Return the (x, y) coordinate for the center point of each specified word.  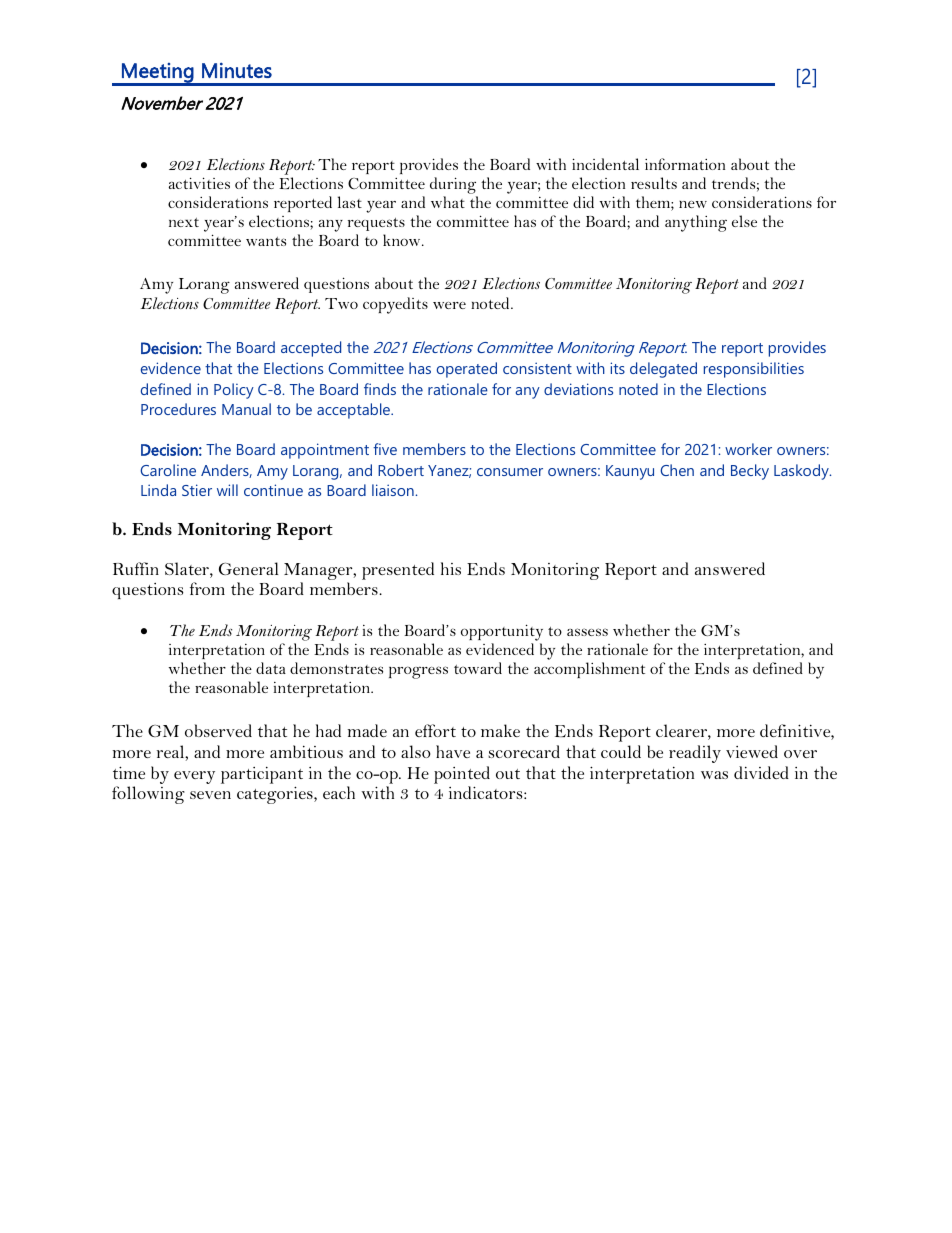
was (714, 775)
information (685, 164)
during (454, 187)
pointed (462, 775)
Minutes (237, 70)
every (194, 777)
